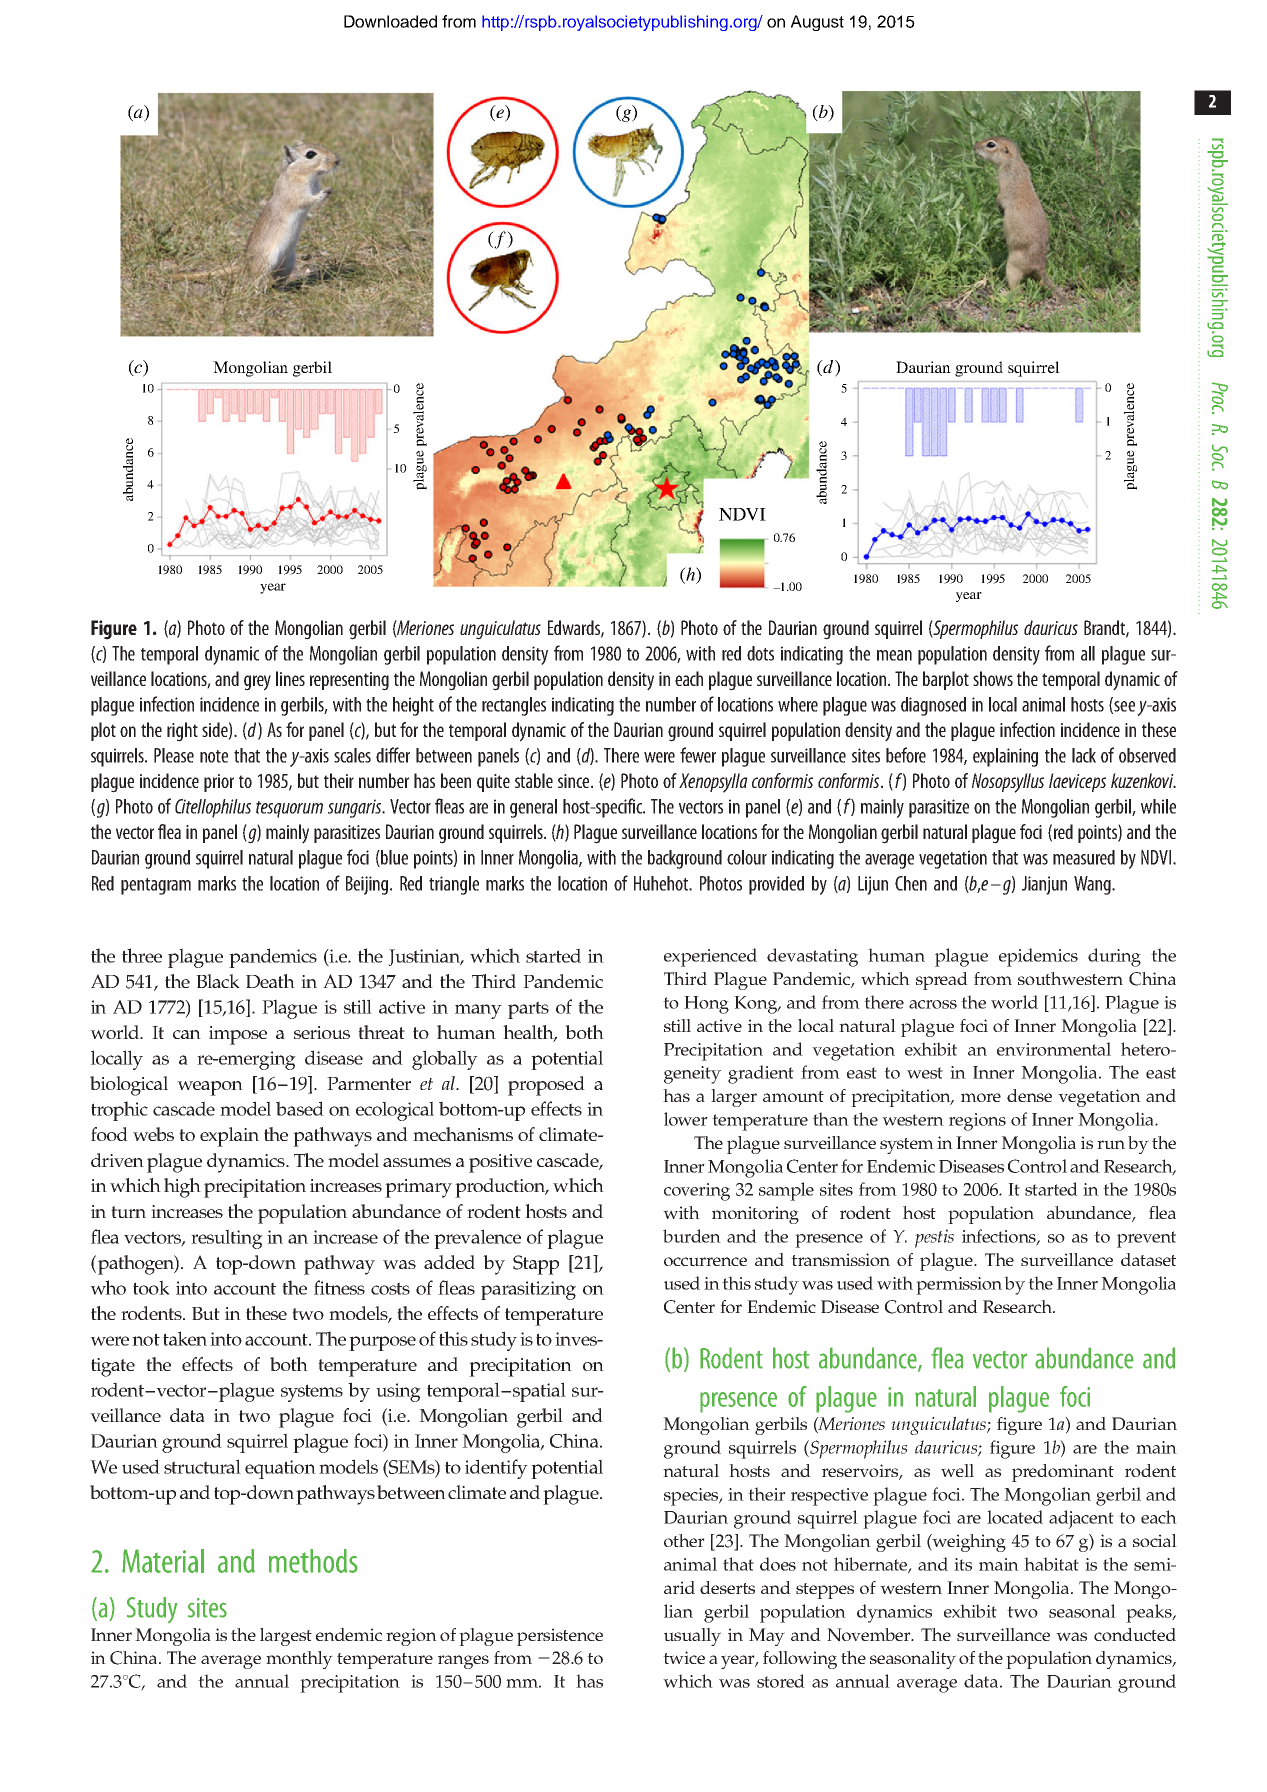  What do you see at coordinates (290, 678) in the image?
I see `lines` at bounding box center [290, 678].
